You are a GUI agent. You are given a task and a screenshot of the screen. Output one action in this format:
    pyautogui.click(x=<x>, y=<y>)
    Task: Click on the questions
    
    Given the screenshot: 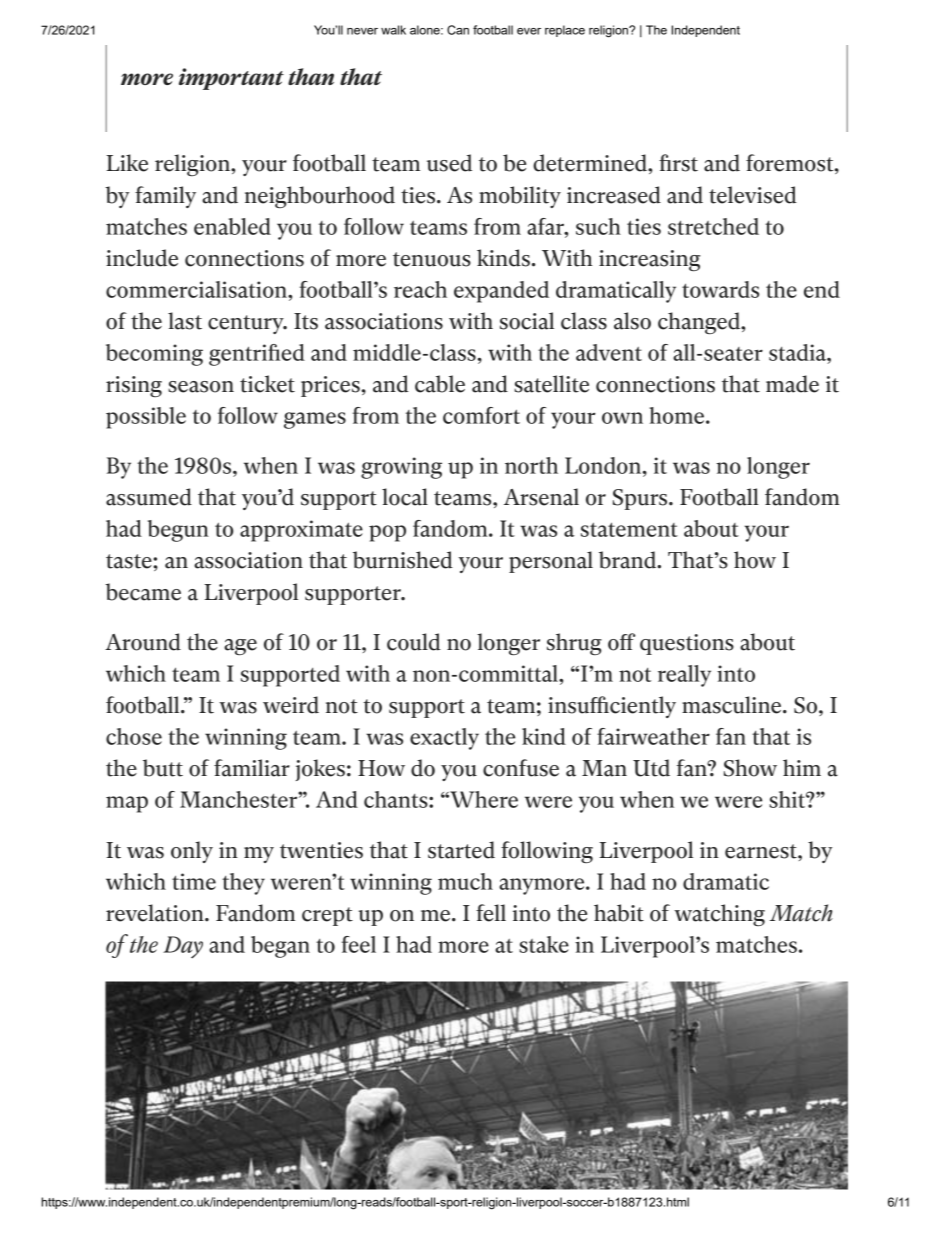 What is the action you would take?
    pyautogui.click(x=687, y=644)
